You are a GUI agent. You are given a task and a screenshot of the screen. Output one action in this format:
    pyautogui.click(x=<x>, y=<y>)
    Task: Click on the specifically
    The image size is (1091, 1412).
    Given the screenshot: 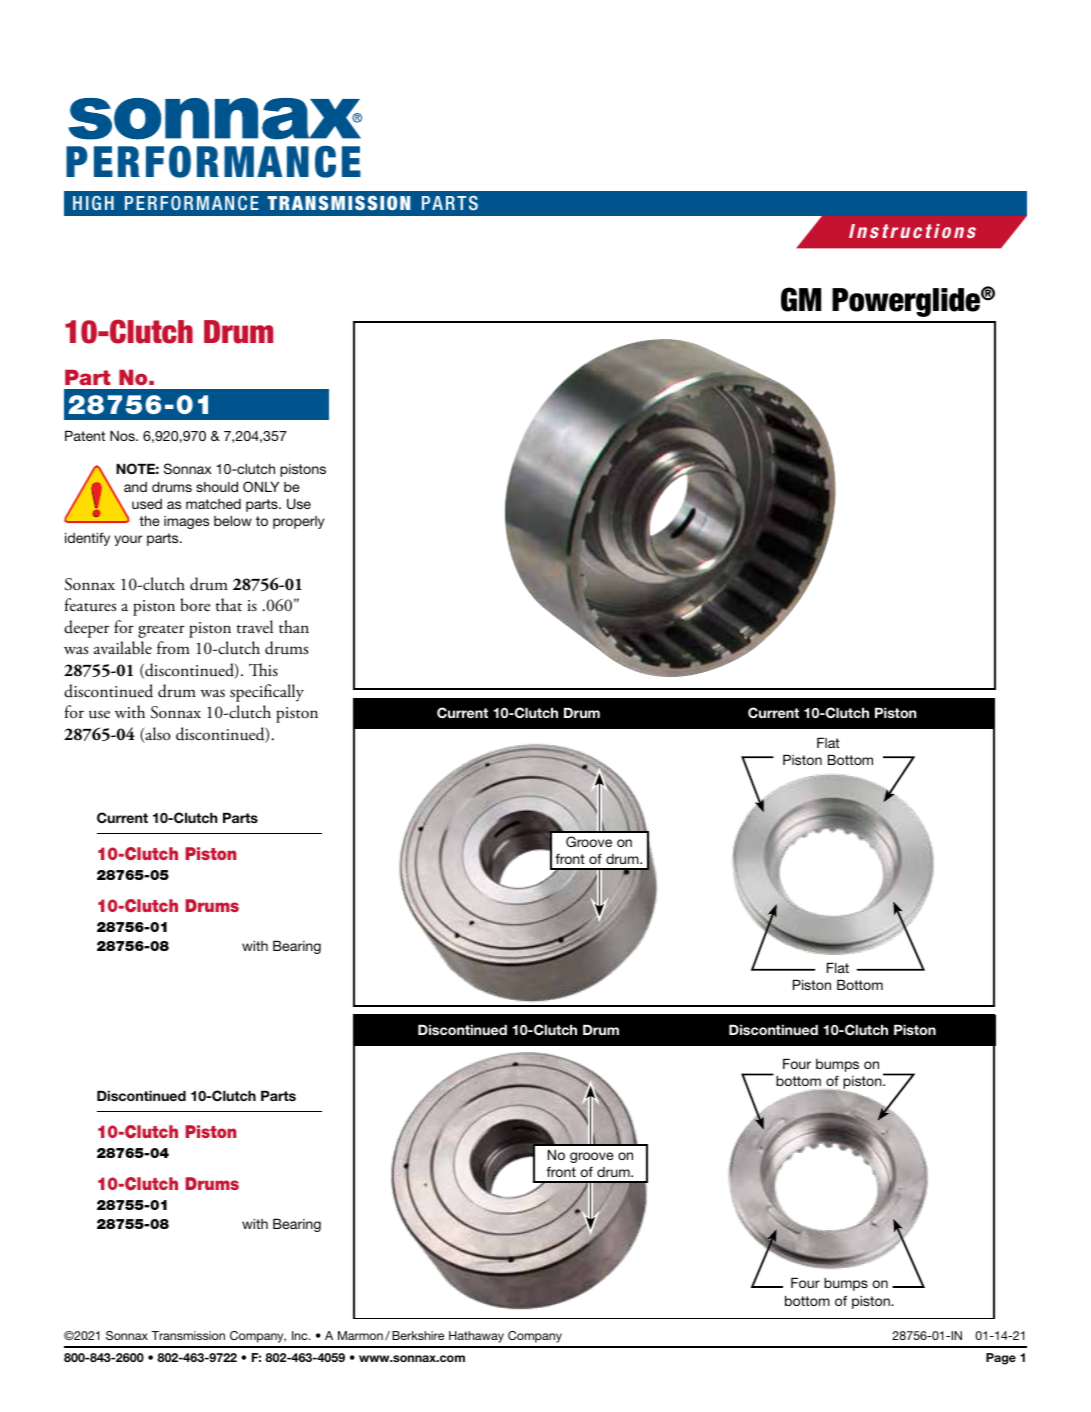 What is the action you would take?
    pyautogui.click(x=267, y=693)
